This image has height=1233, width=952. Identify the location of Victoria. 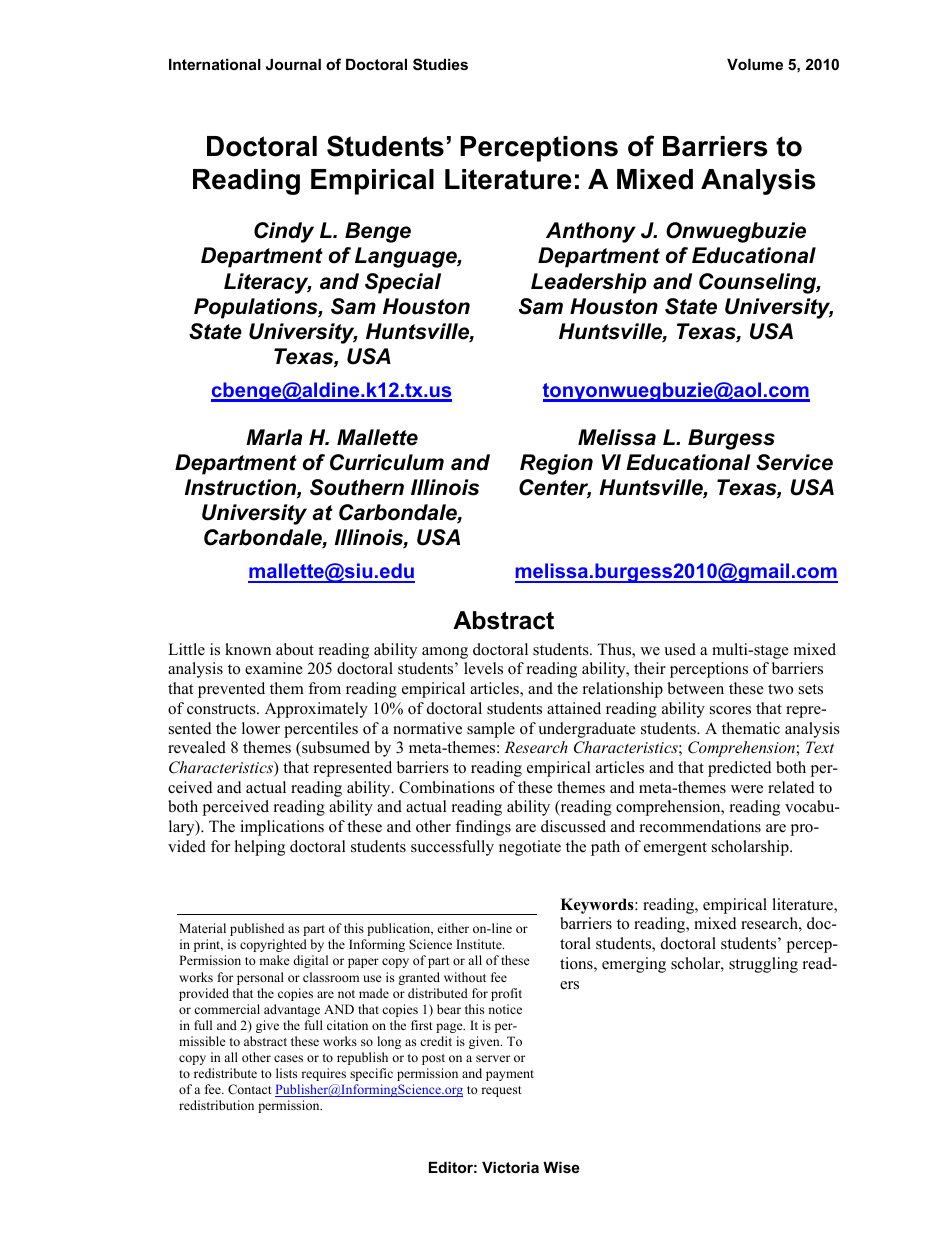
(510, 1167).
